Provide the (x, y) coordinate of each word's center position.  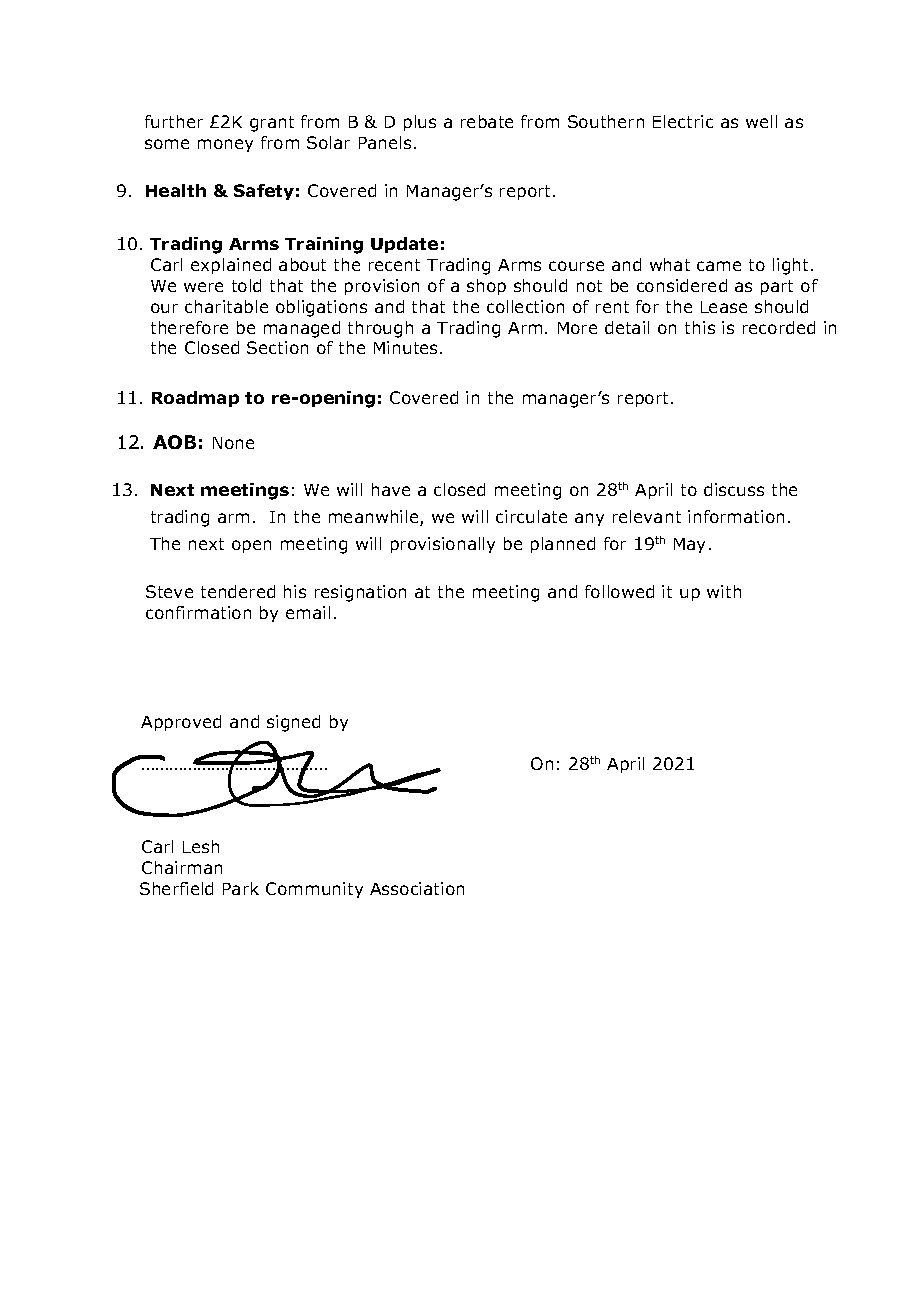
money (225, 145)
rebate (487, 121)
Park (241, 888)
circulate (531, 516)
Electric (683, 121)
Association (417, 888)
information (736, 516)
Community (314, 890)
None (233, 443)
